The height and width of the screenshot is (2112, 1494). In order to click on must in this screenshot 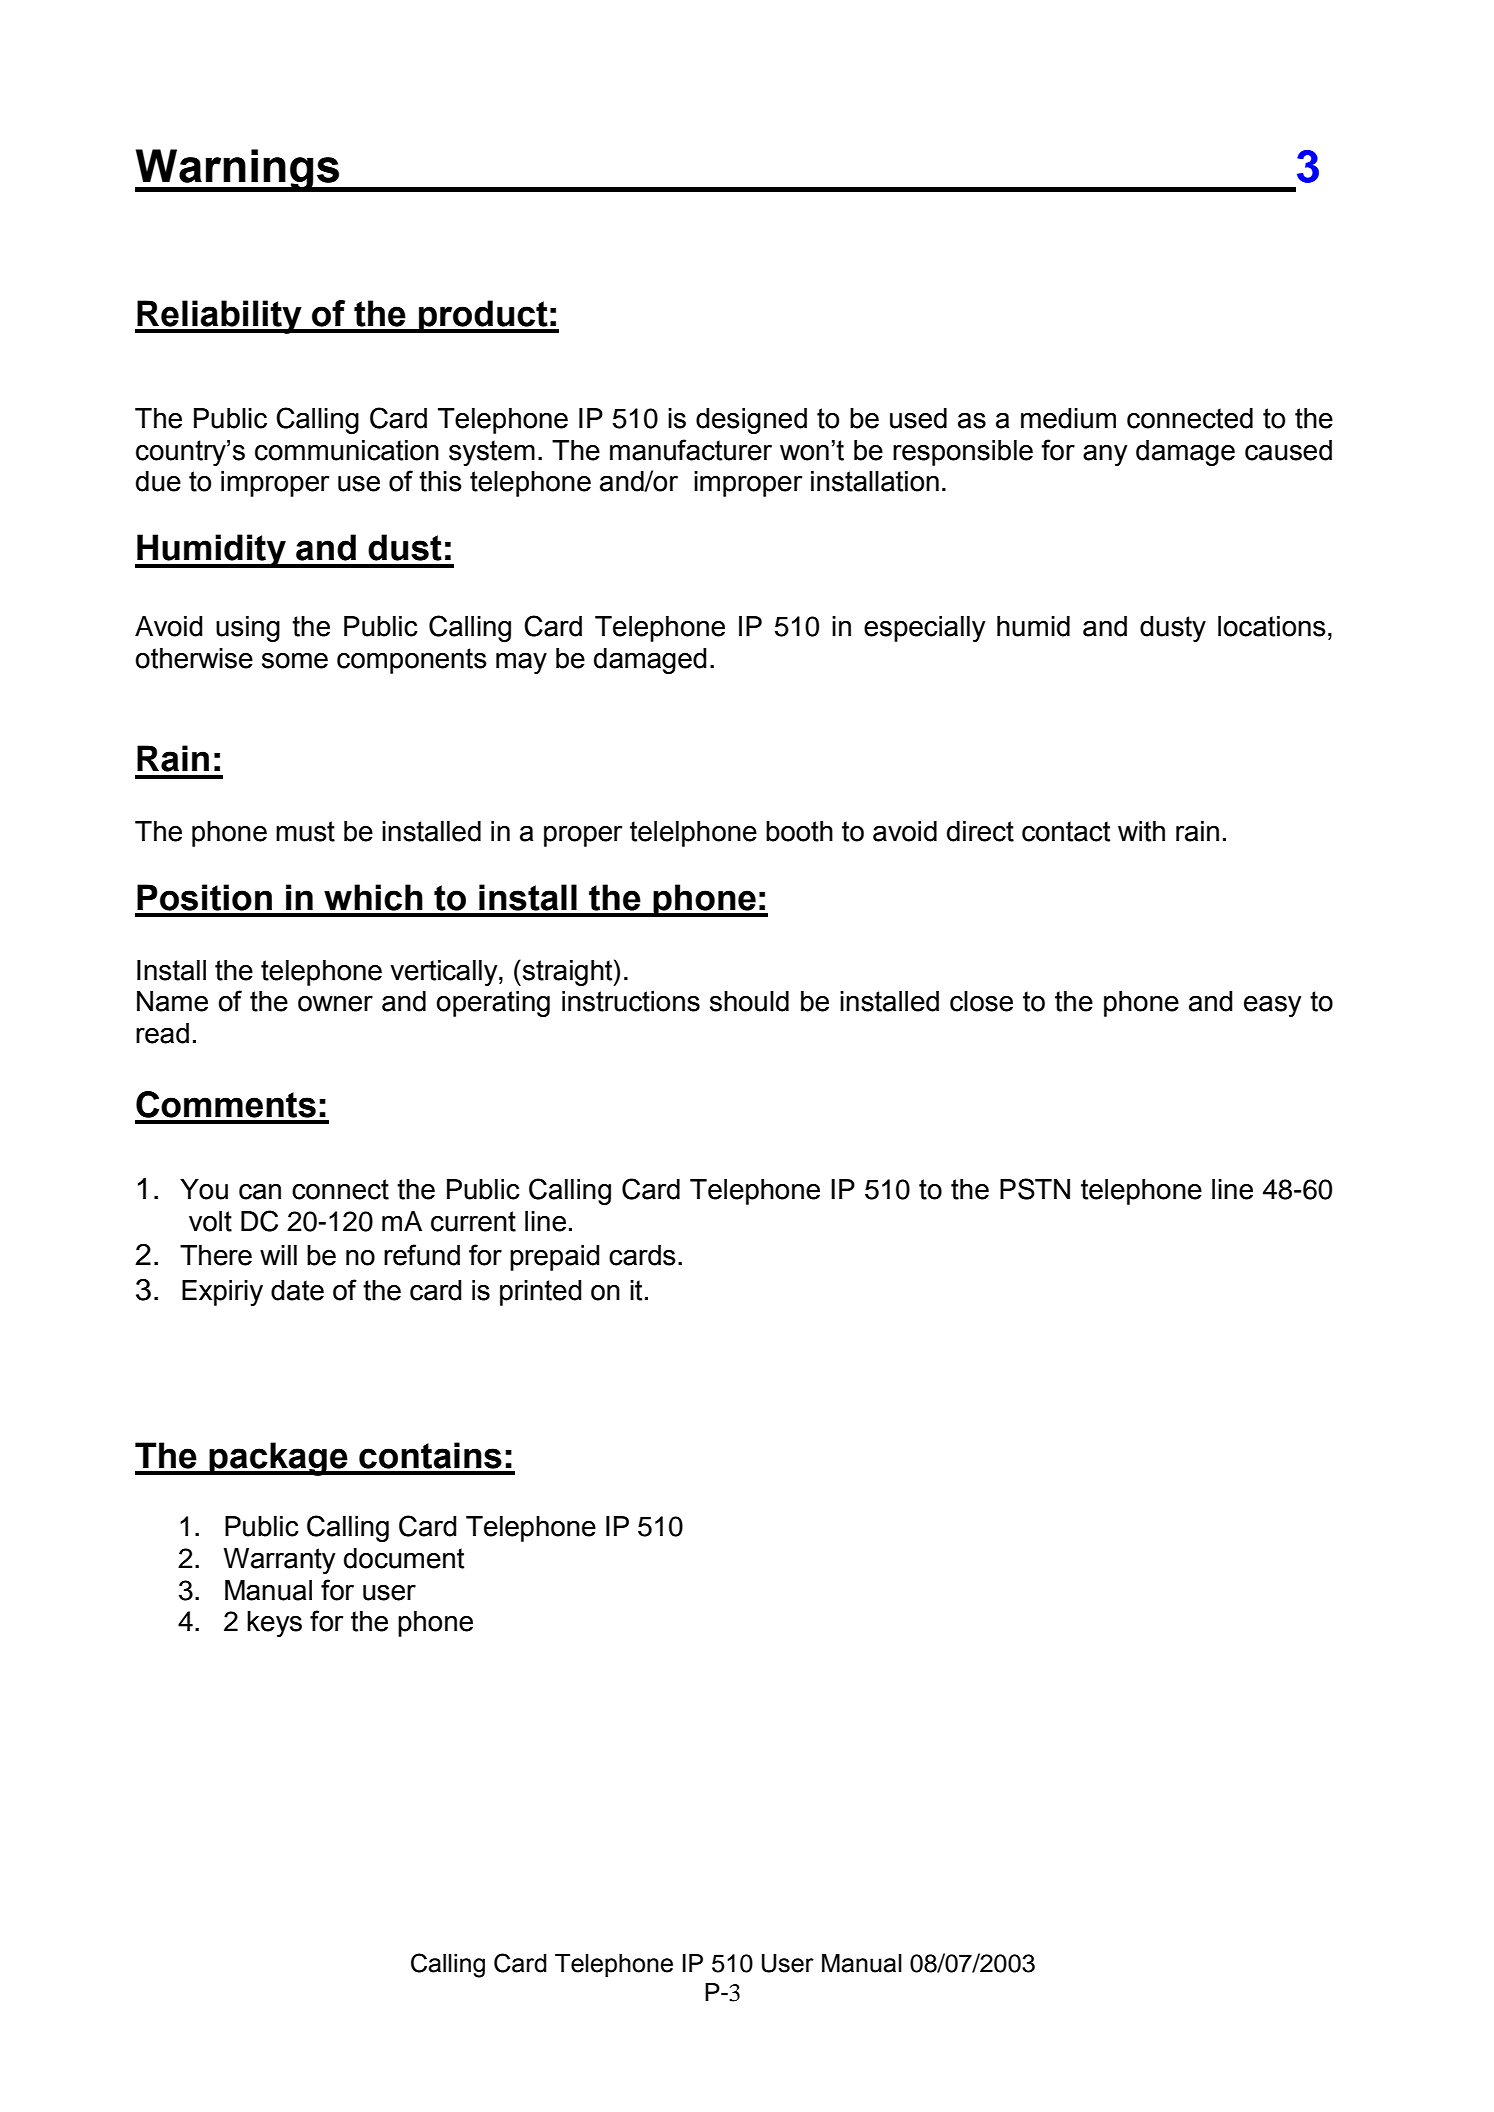, I will do `click(305, 831)`.
